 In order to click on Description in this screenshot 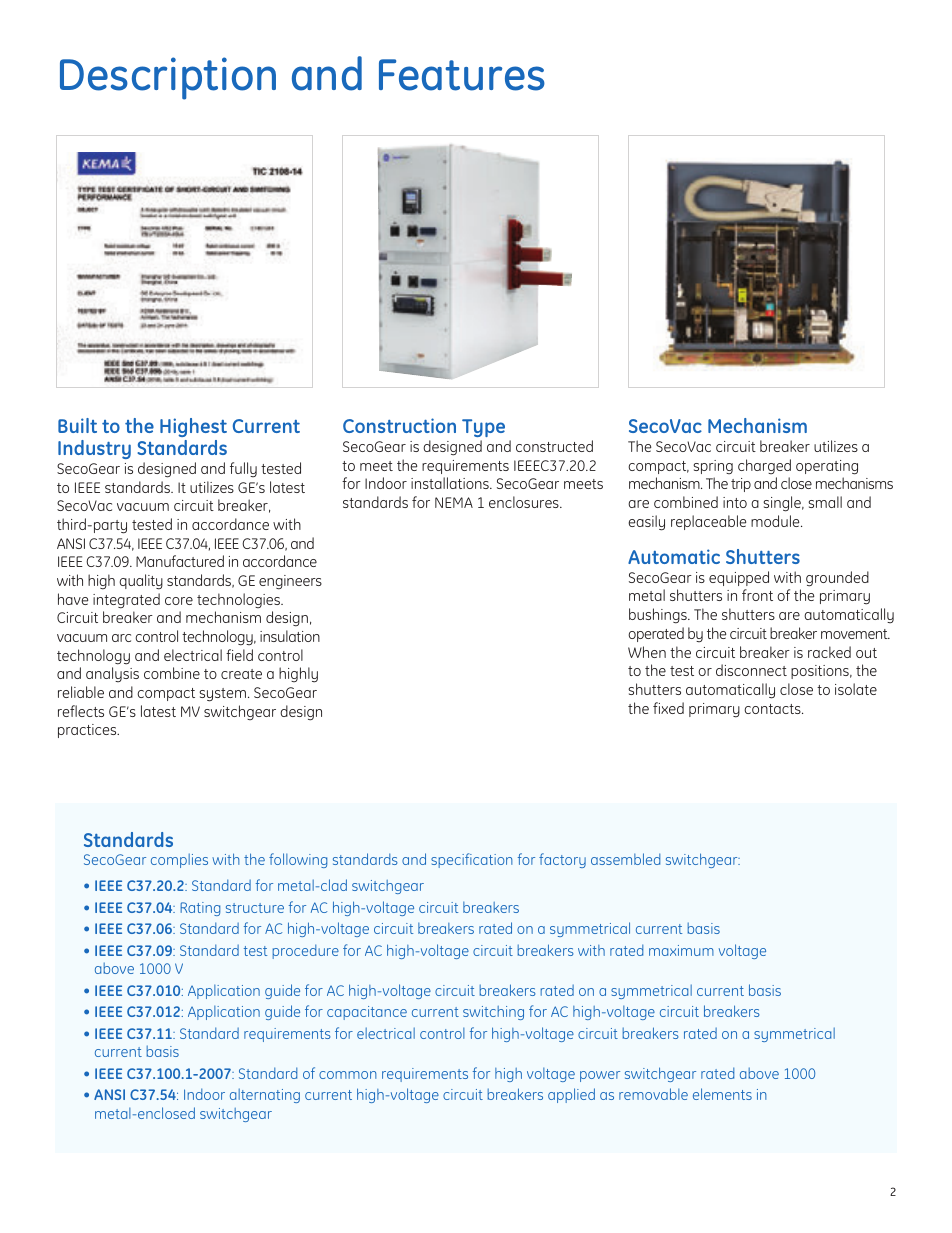, I will do `click(168, 78)`.
